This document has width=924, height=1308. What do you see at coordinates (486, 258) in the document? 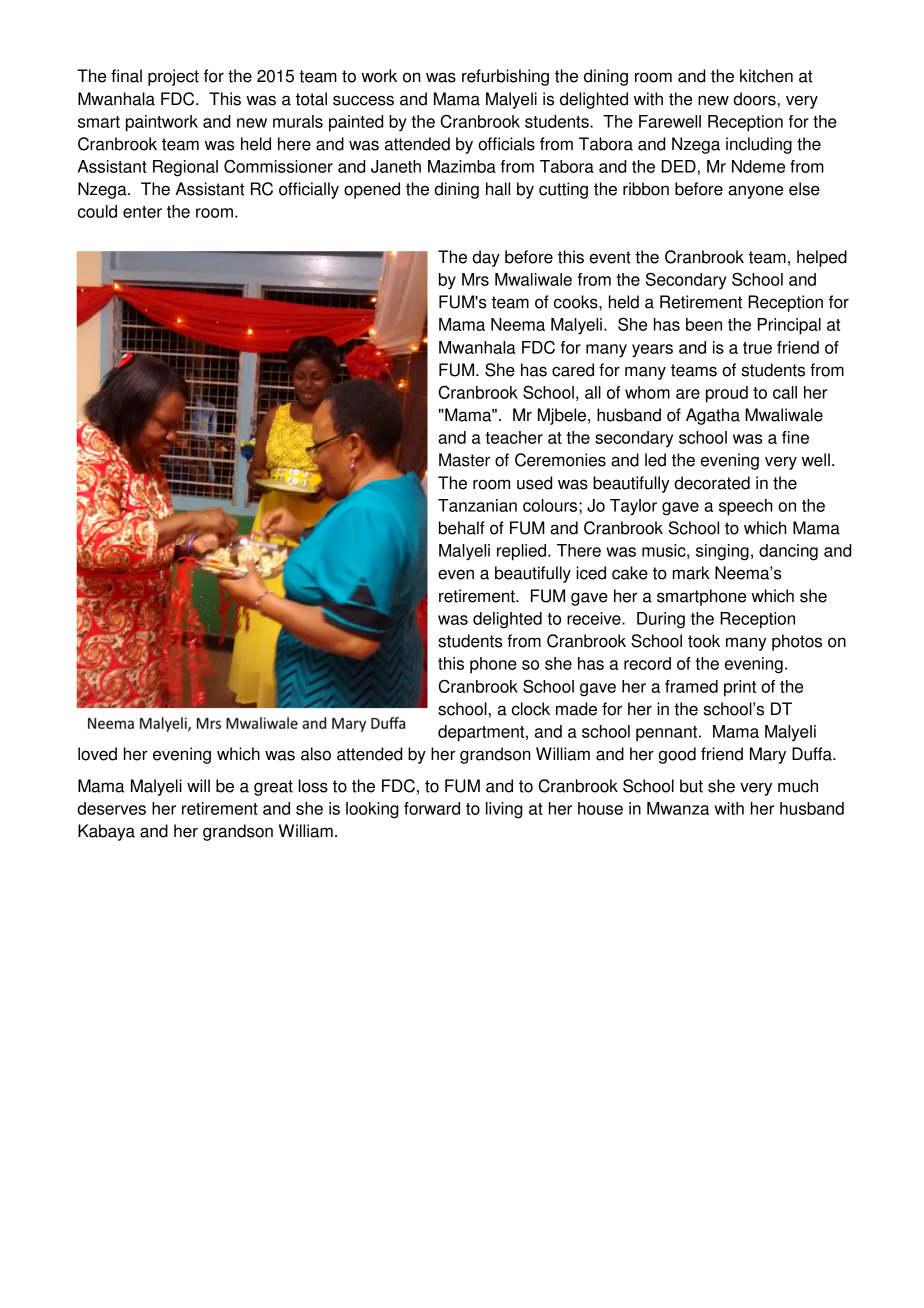
I see `day` at bounding box center [486, 258].
